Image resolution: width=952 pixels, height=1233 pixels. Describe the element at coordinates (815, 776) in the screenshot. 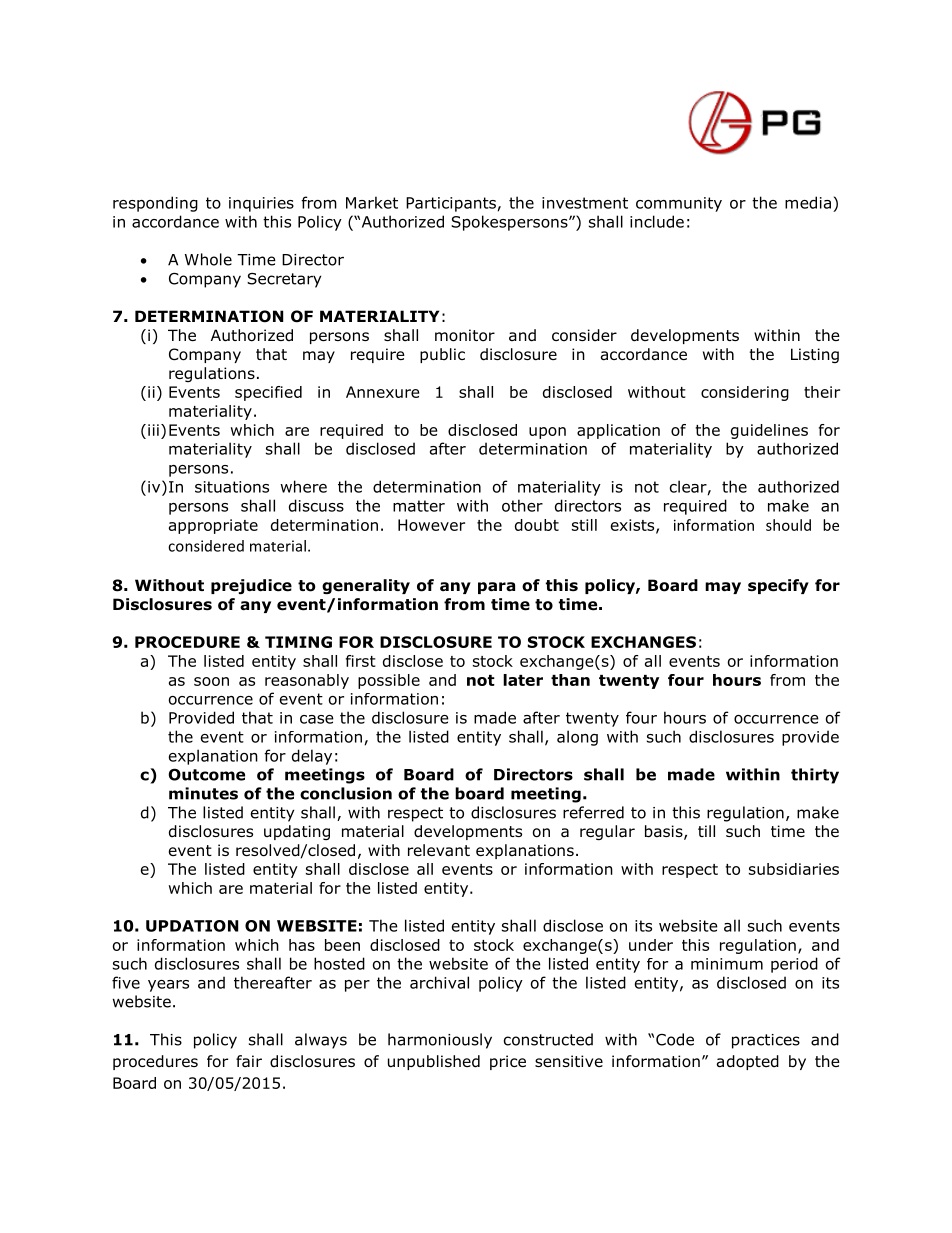

I see `thirty` at that location.
